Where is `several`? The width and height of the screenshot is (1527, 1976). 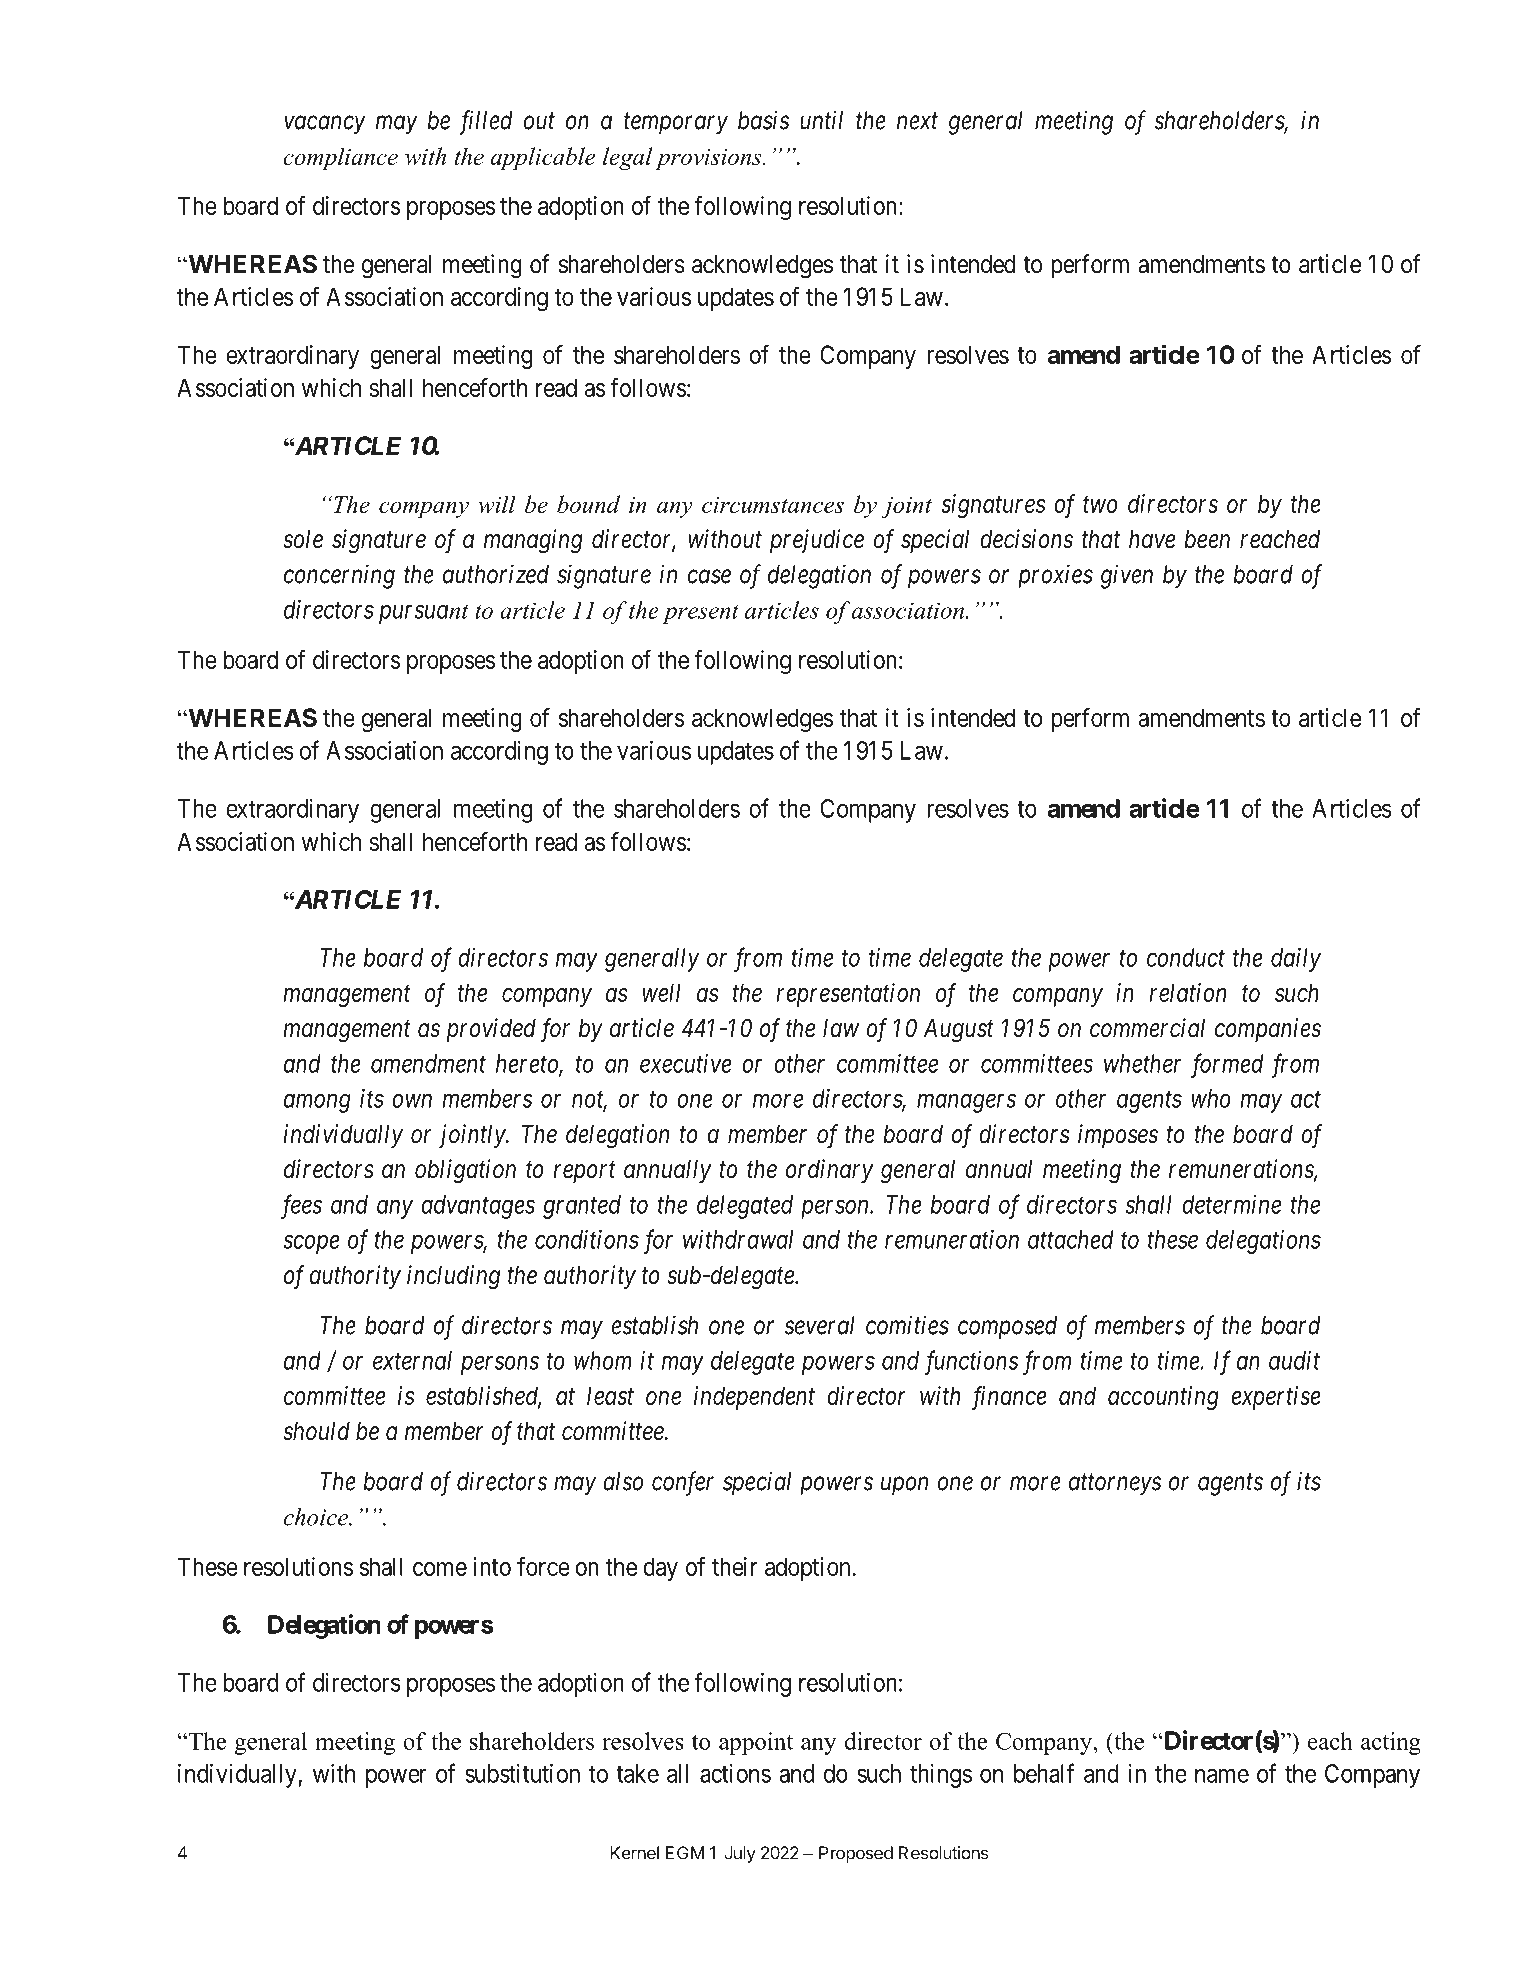
several is located at coordinates (820, 1325).
